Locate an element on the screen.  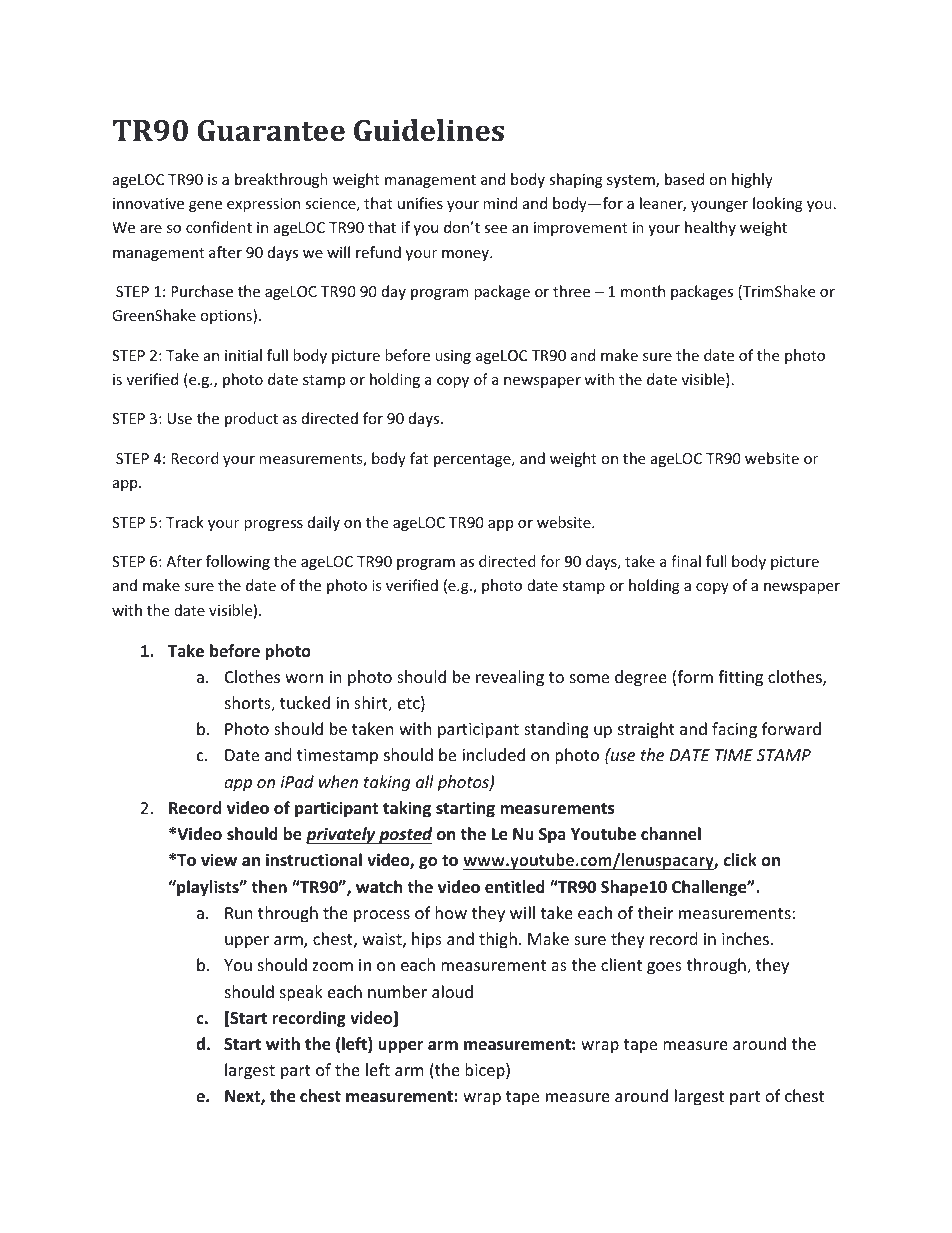
final is located at coordinates (686, 561).
